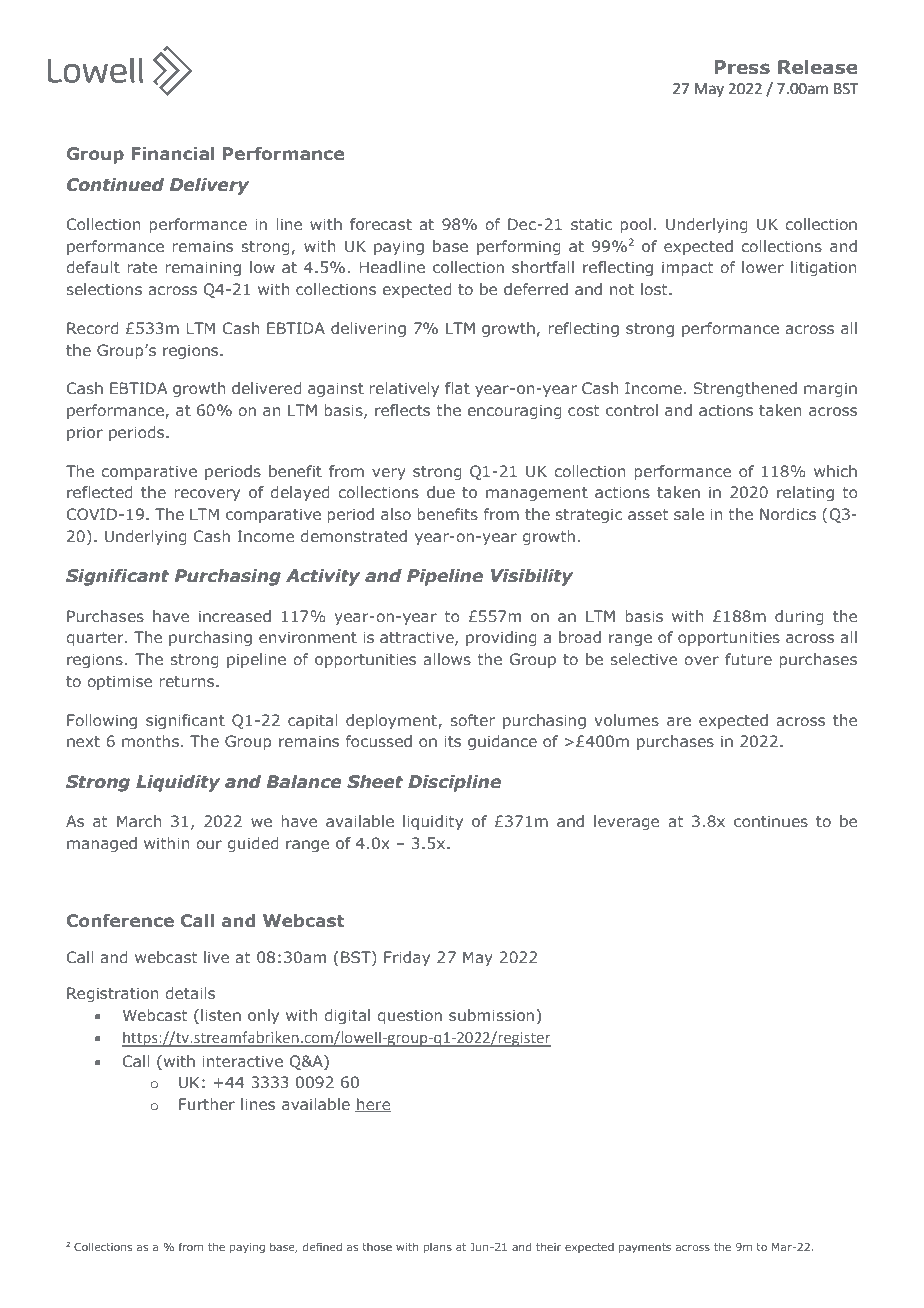 Image resolution: width=924 pixels, height=1308 pixels. What do you see at coordinates (742, 67) in the document?
I see `Press` at bounding box center [742, 67].
